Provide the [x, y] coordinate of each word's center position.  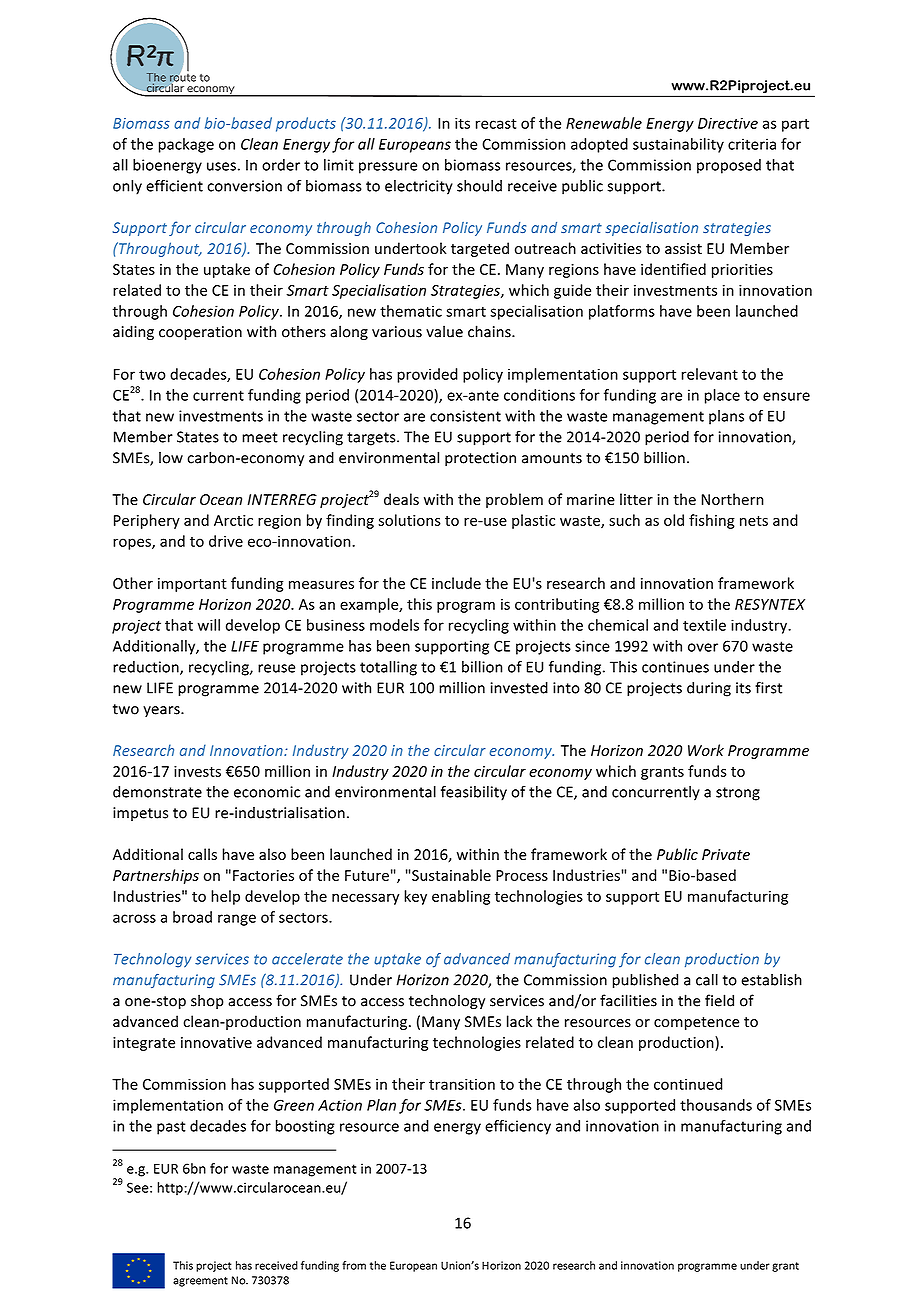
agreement [200, 1282]
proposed [729, 166]
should [479, 186]
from [354, 1265]
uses [221, 166]
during [709, 689]
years [162, 711]
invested [519, 688]
